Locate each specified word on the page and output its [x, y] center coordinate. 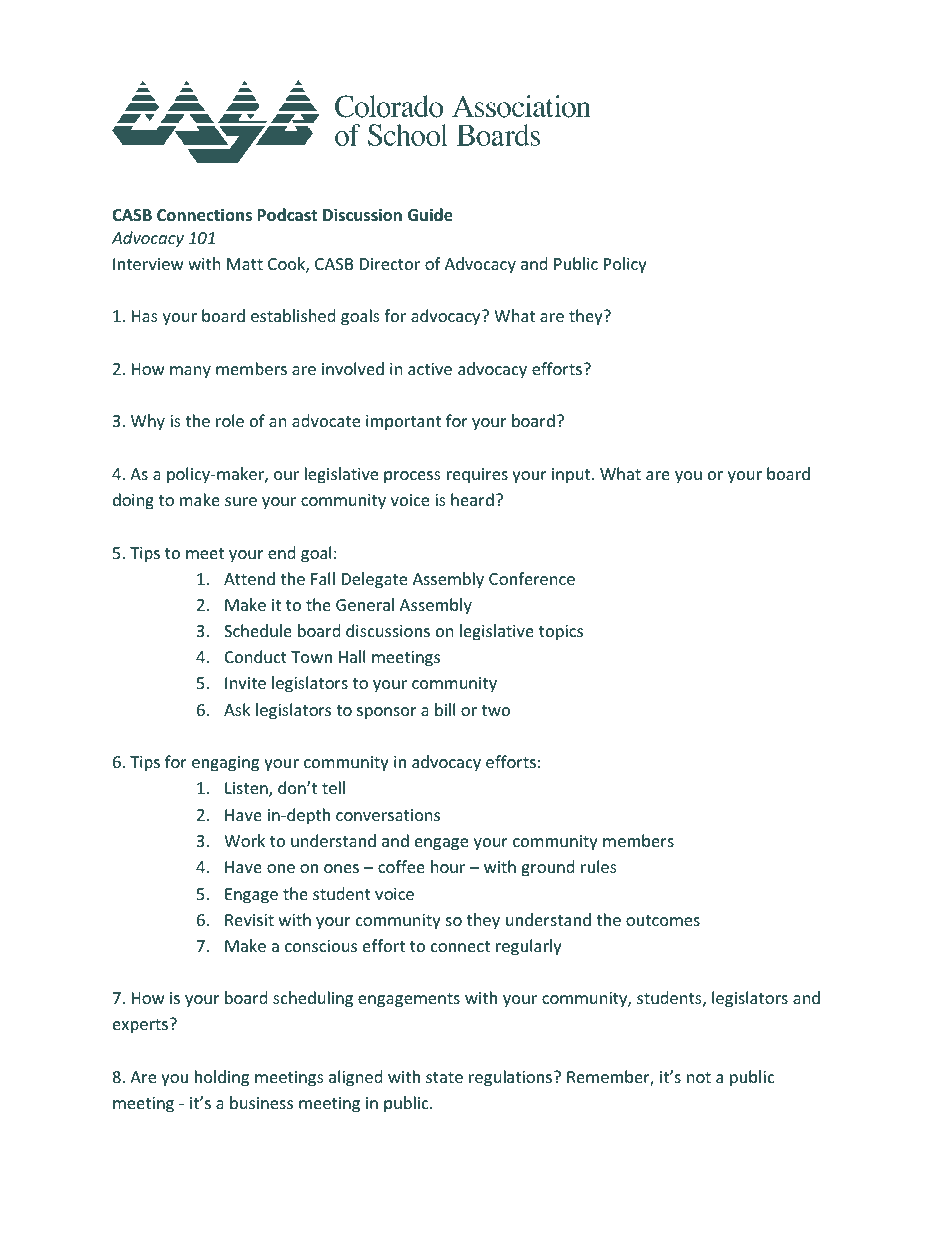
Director [390, 264]
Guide [430, 215]
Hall [352, 656]
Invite [245, 683]
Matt [245, 264]
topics [561, 633]
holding [222, 1078]
